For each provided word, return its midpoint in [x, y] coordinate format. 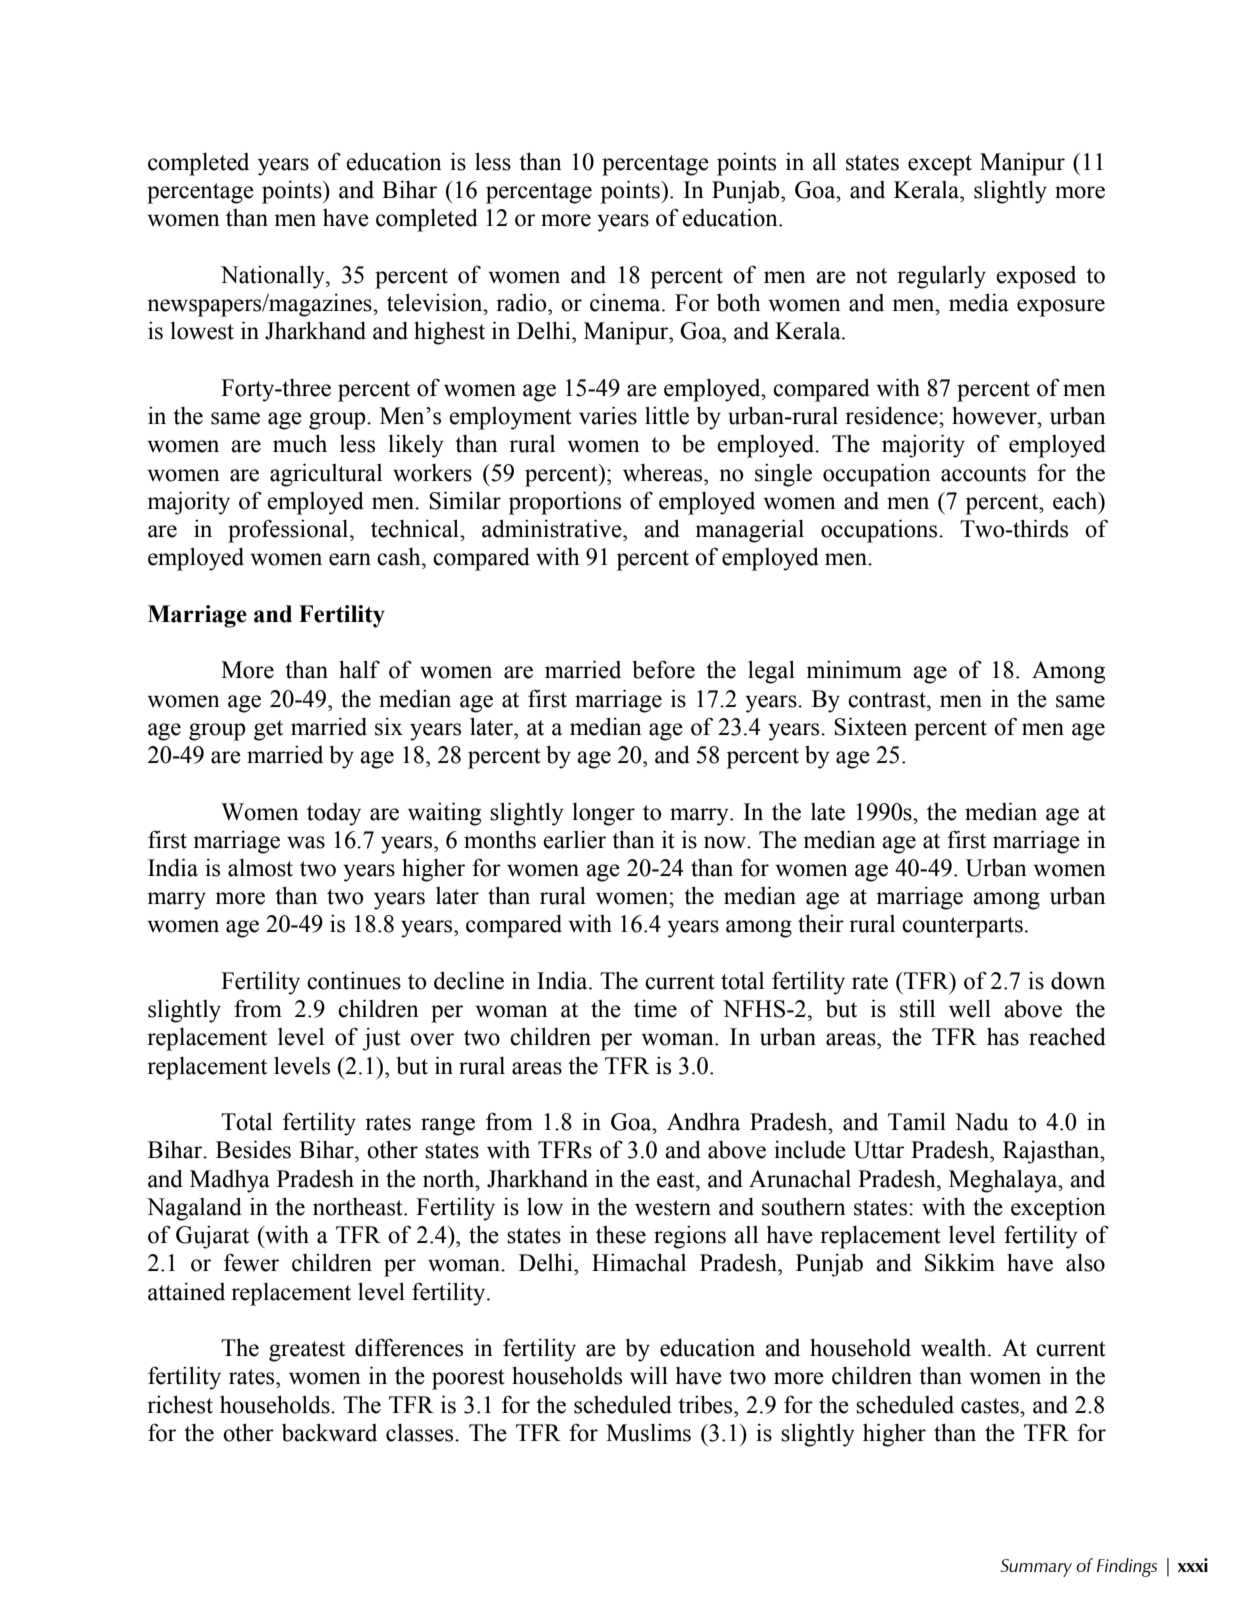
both [739, 303]
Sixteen [870, 726]
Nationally [274, 277]
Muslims [648, 1433]
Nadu [982, 1122]
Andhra [703, 1121]
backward [329, 1432]
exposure [1061, 308]
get [268, 730]
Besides [253, 1149]
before [663, 669]
